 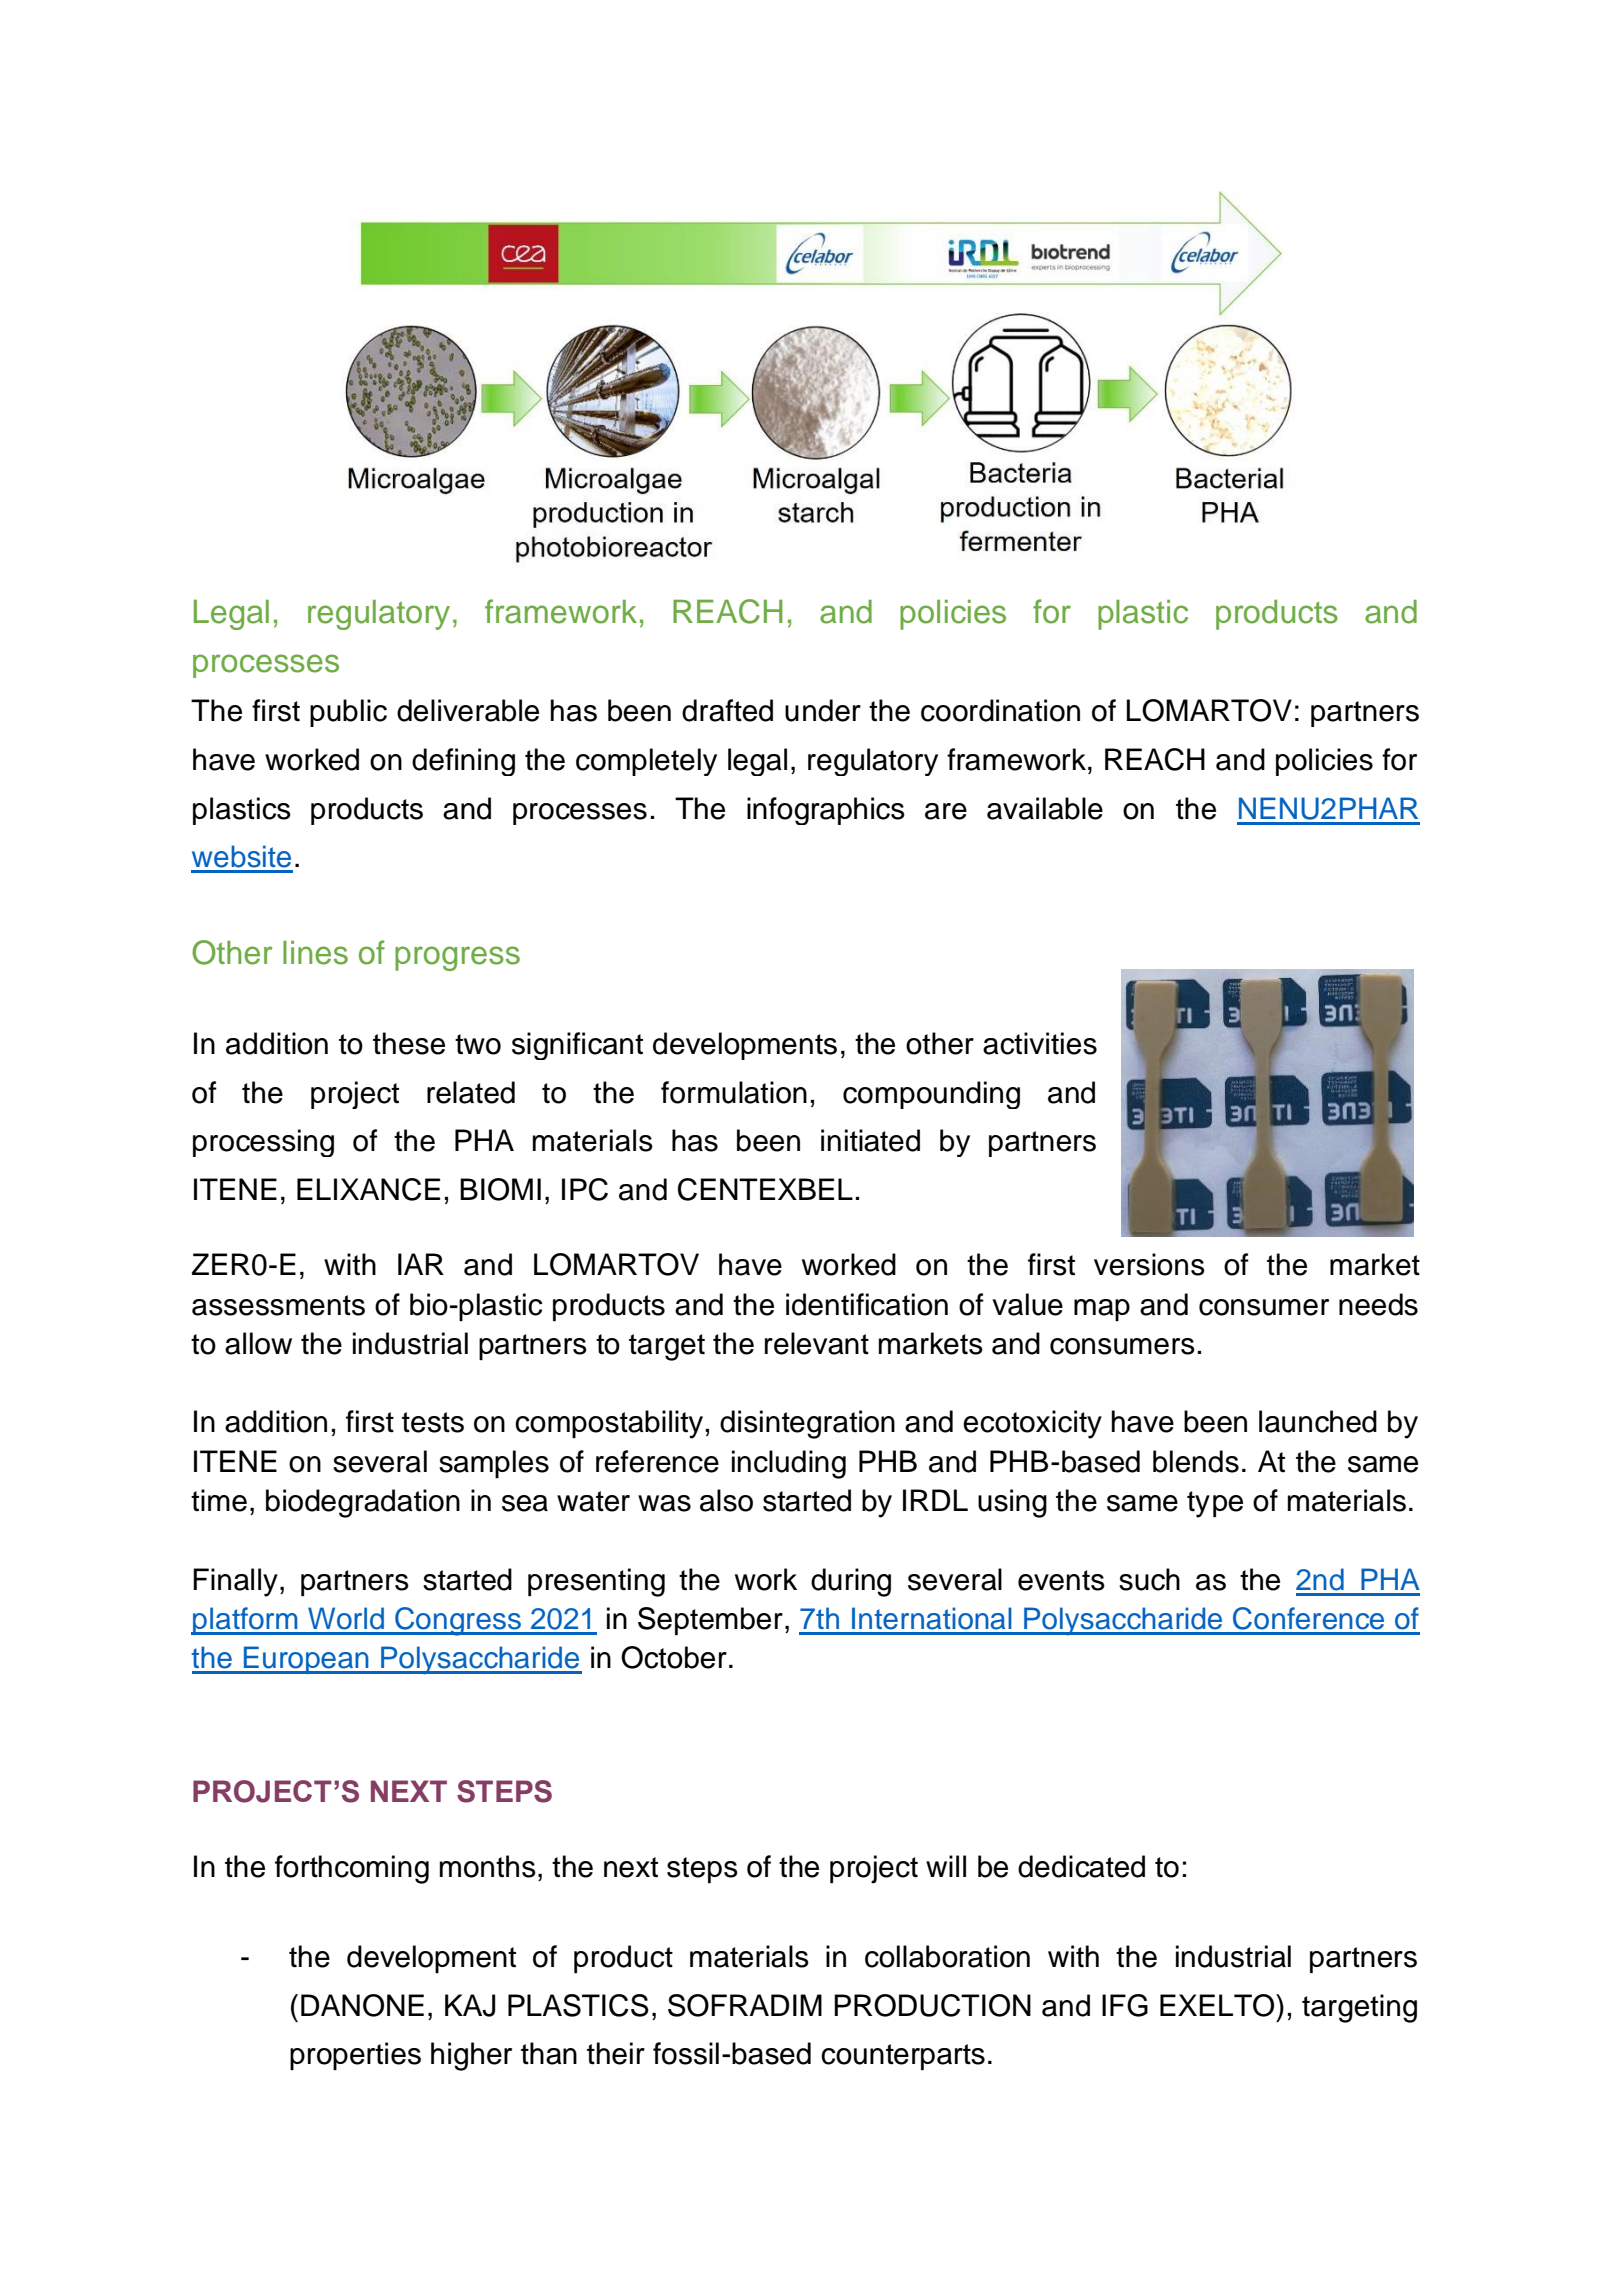 I want to click on available, so click(x=1045, y=808).
